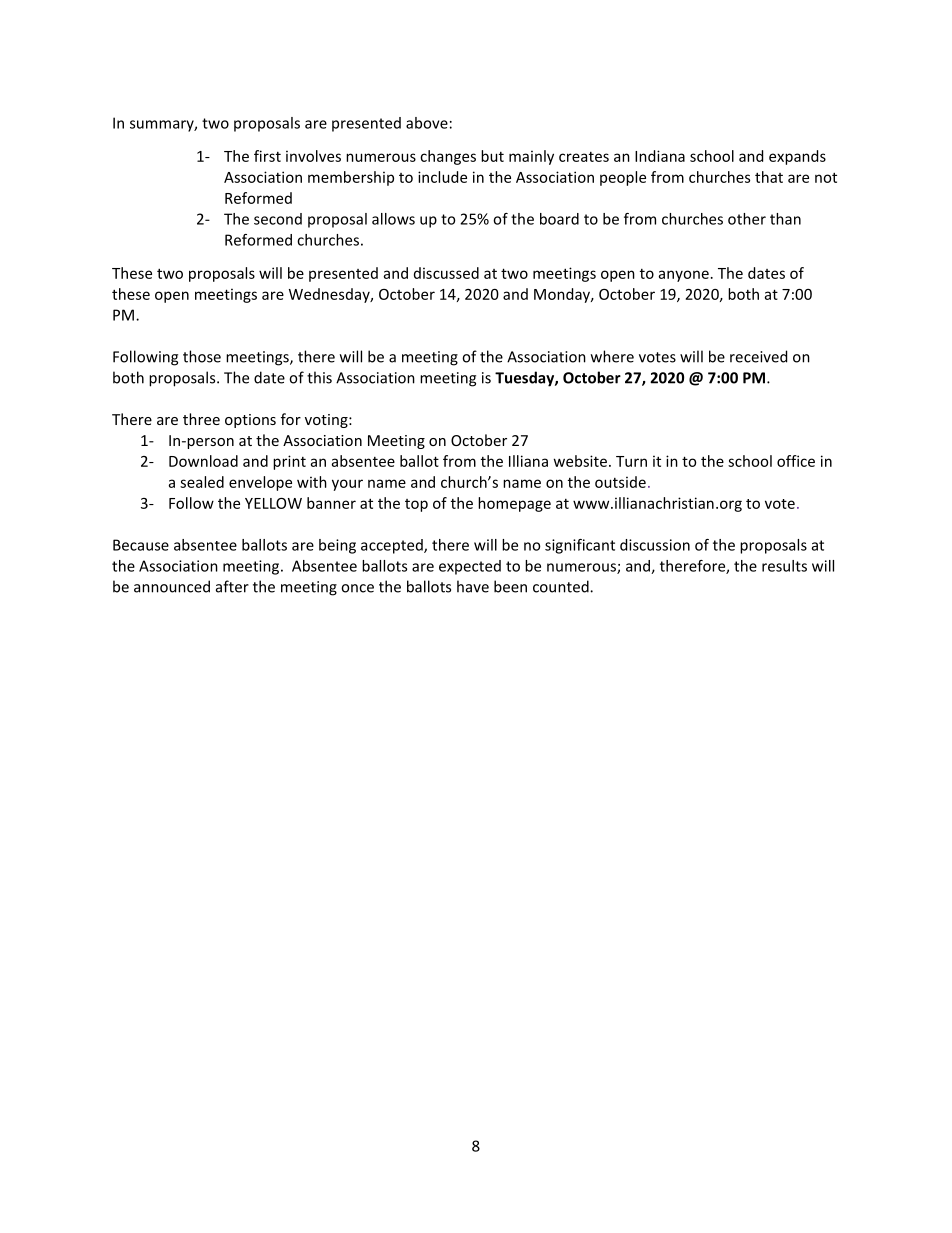  Describe the element at coordinates (580, 461) in the page. I see `website` at that location.
